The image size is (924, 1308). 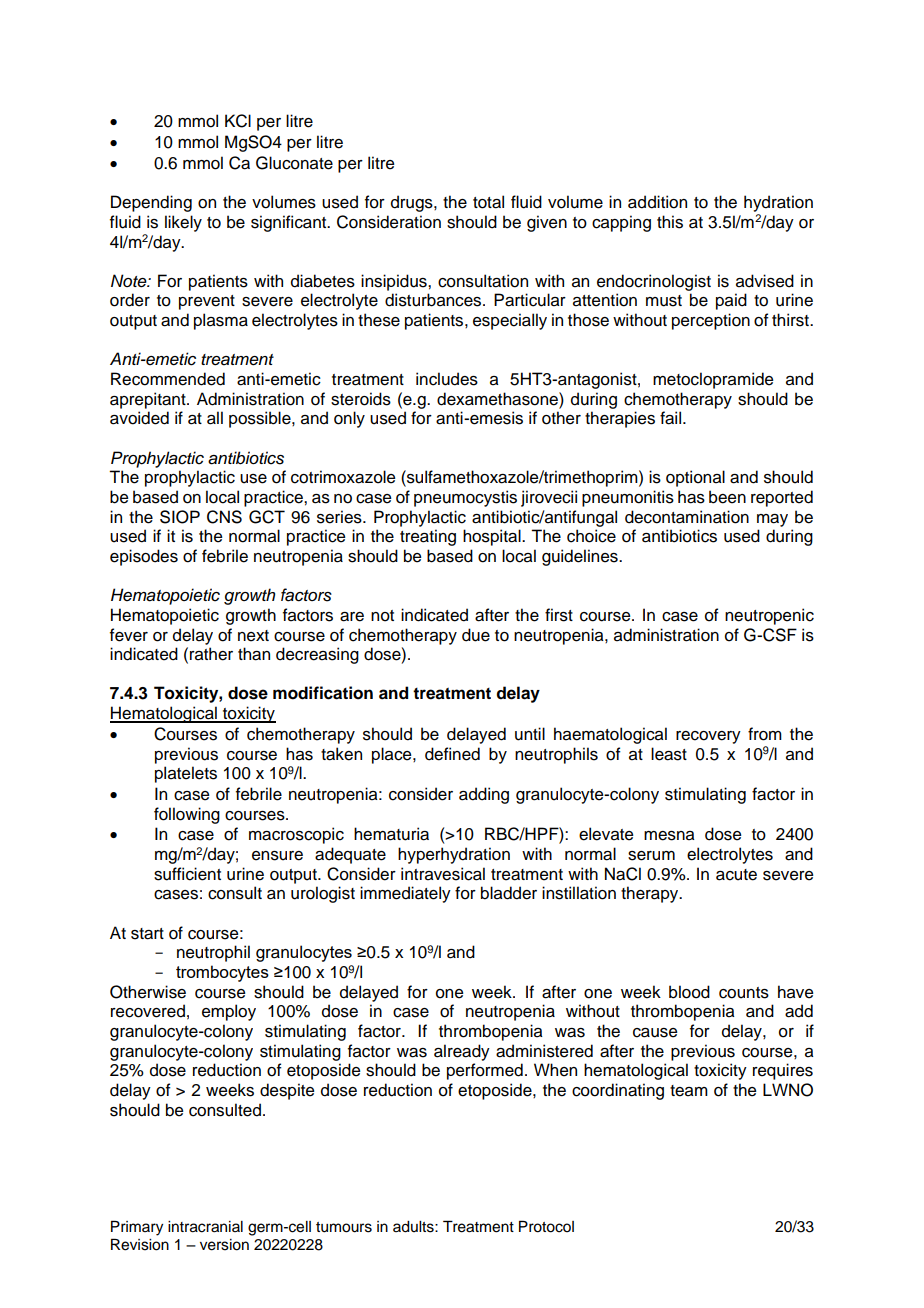 What do you see at coordinates (687, 517) in the page?
I see `decontamination` at bounding box center [687, 517].
